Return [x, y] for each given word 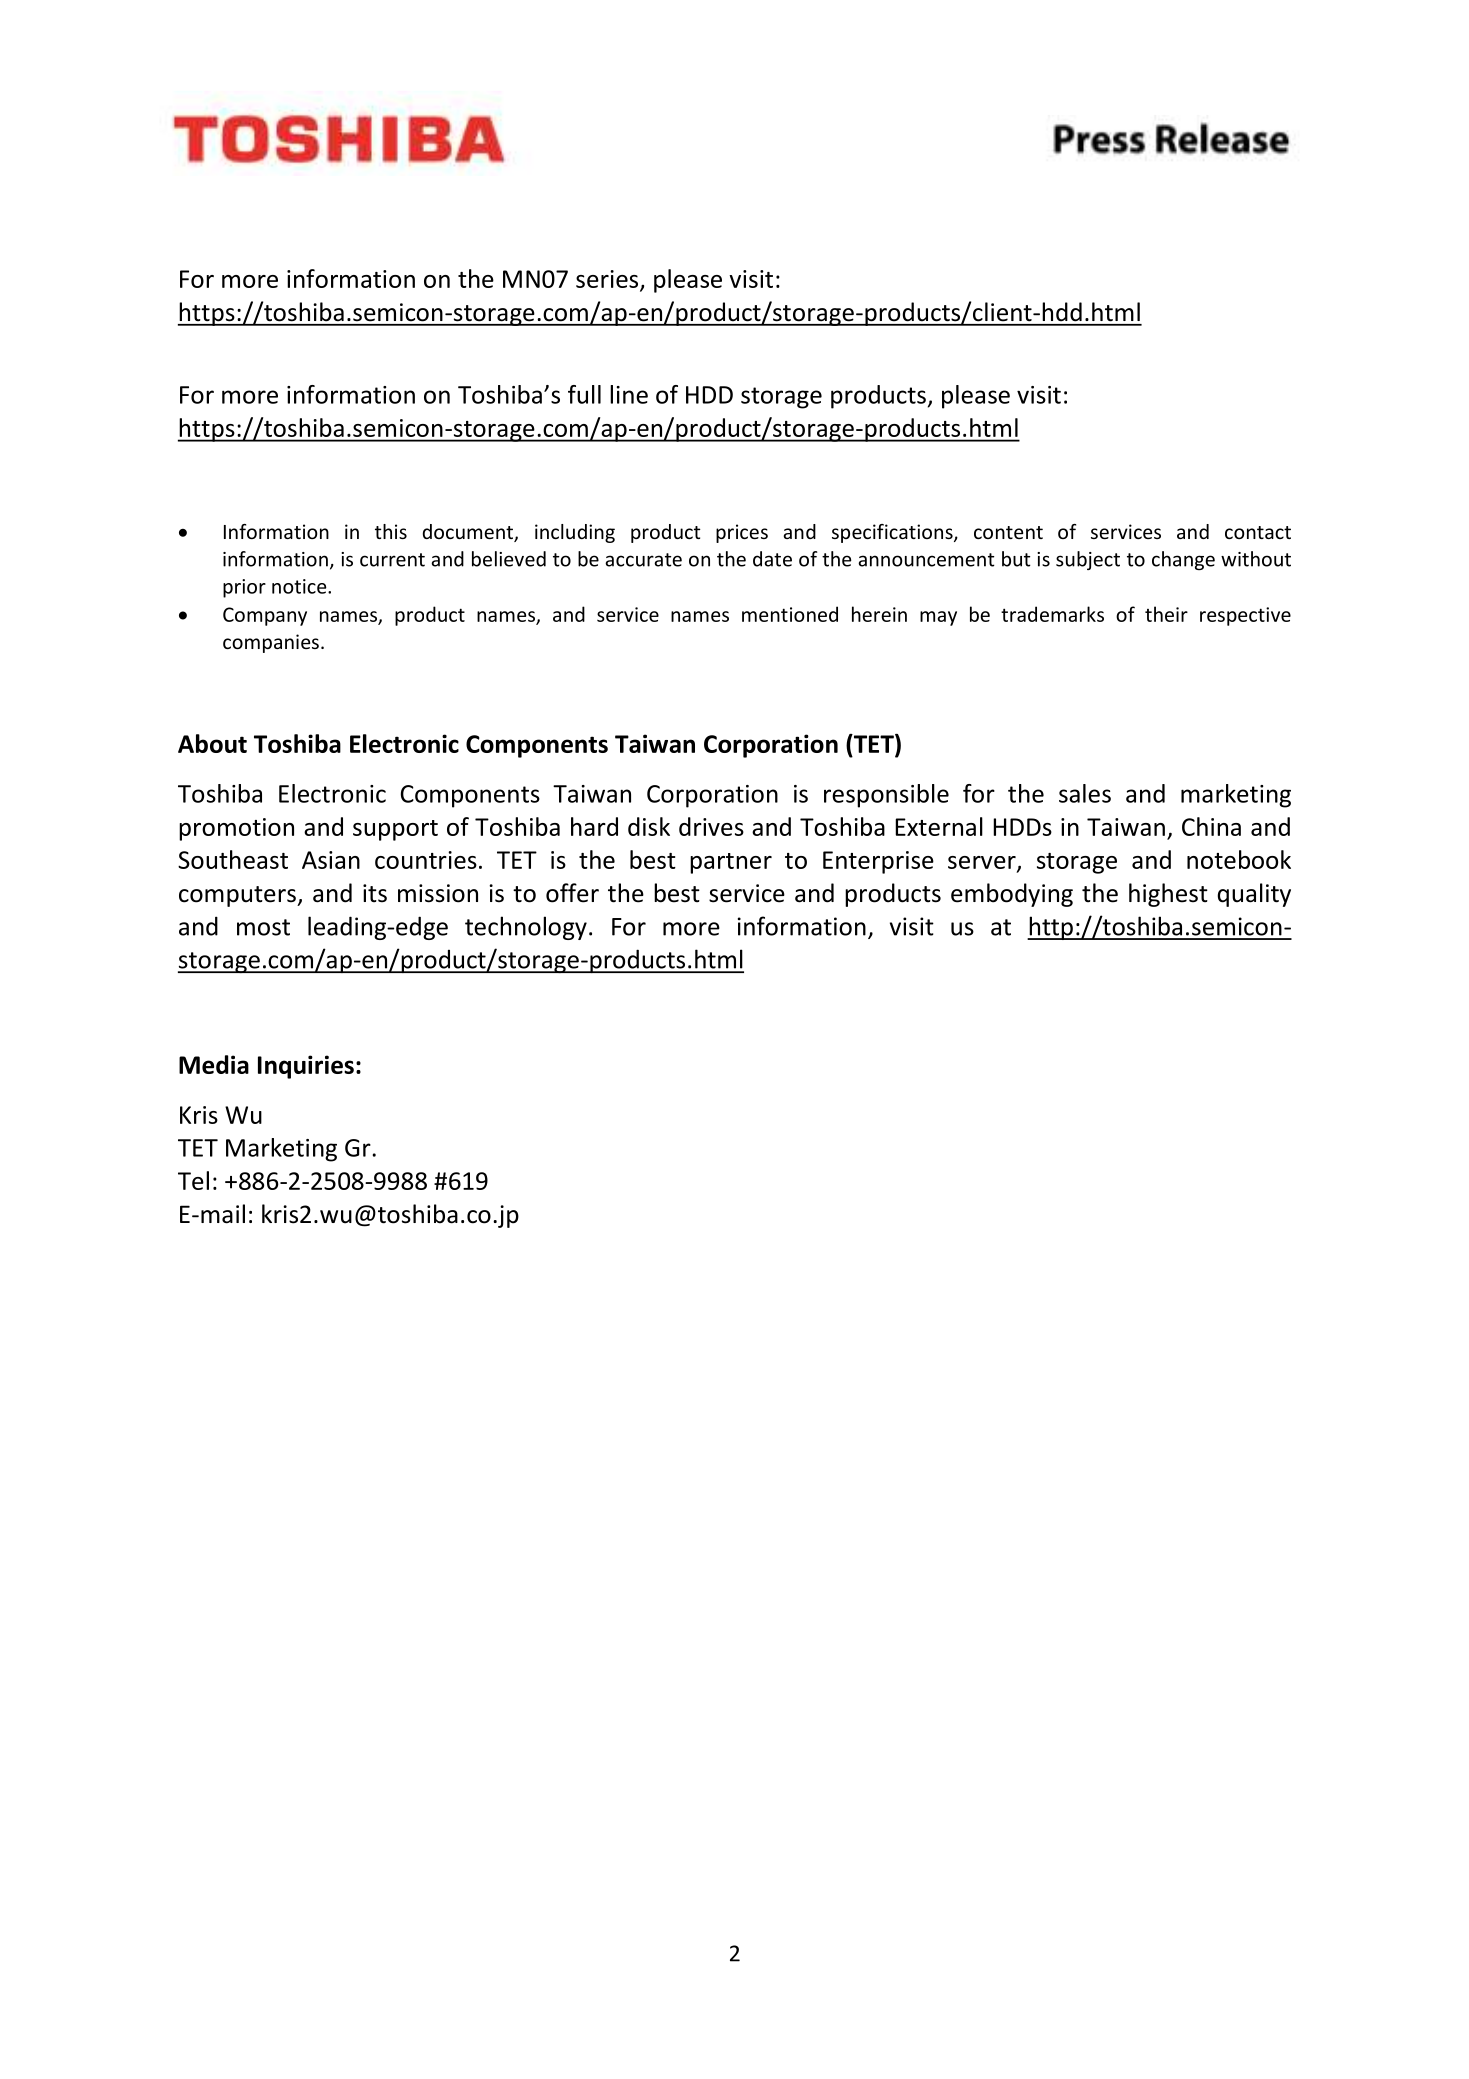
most [263, 927]
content [1008, 532]
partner [731, 863]
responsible [886, 796]
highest [1168, 895]
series [608, 280]
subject [1088, 560]
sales [1085, 793]
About [212, 743]
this [391, 531]
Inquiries [306, 1067]
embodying [1012, 895]
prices [742, 533]
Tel [193, 1180]
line [629, 394]
